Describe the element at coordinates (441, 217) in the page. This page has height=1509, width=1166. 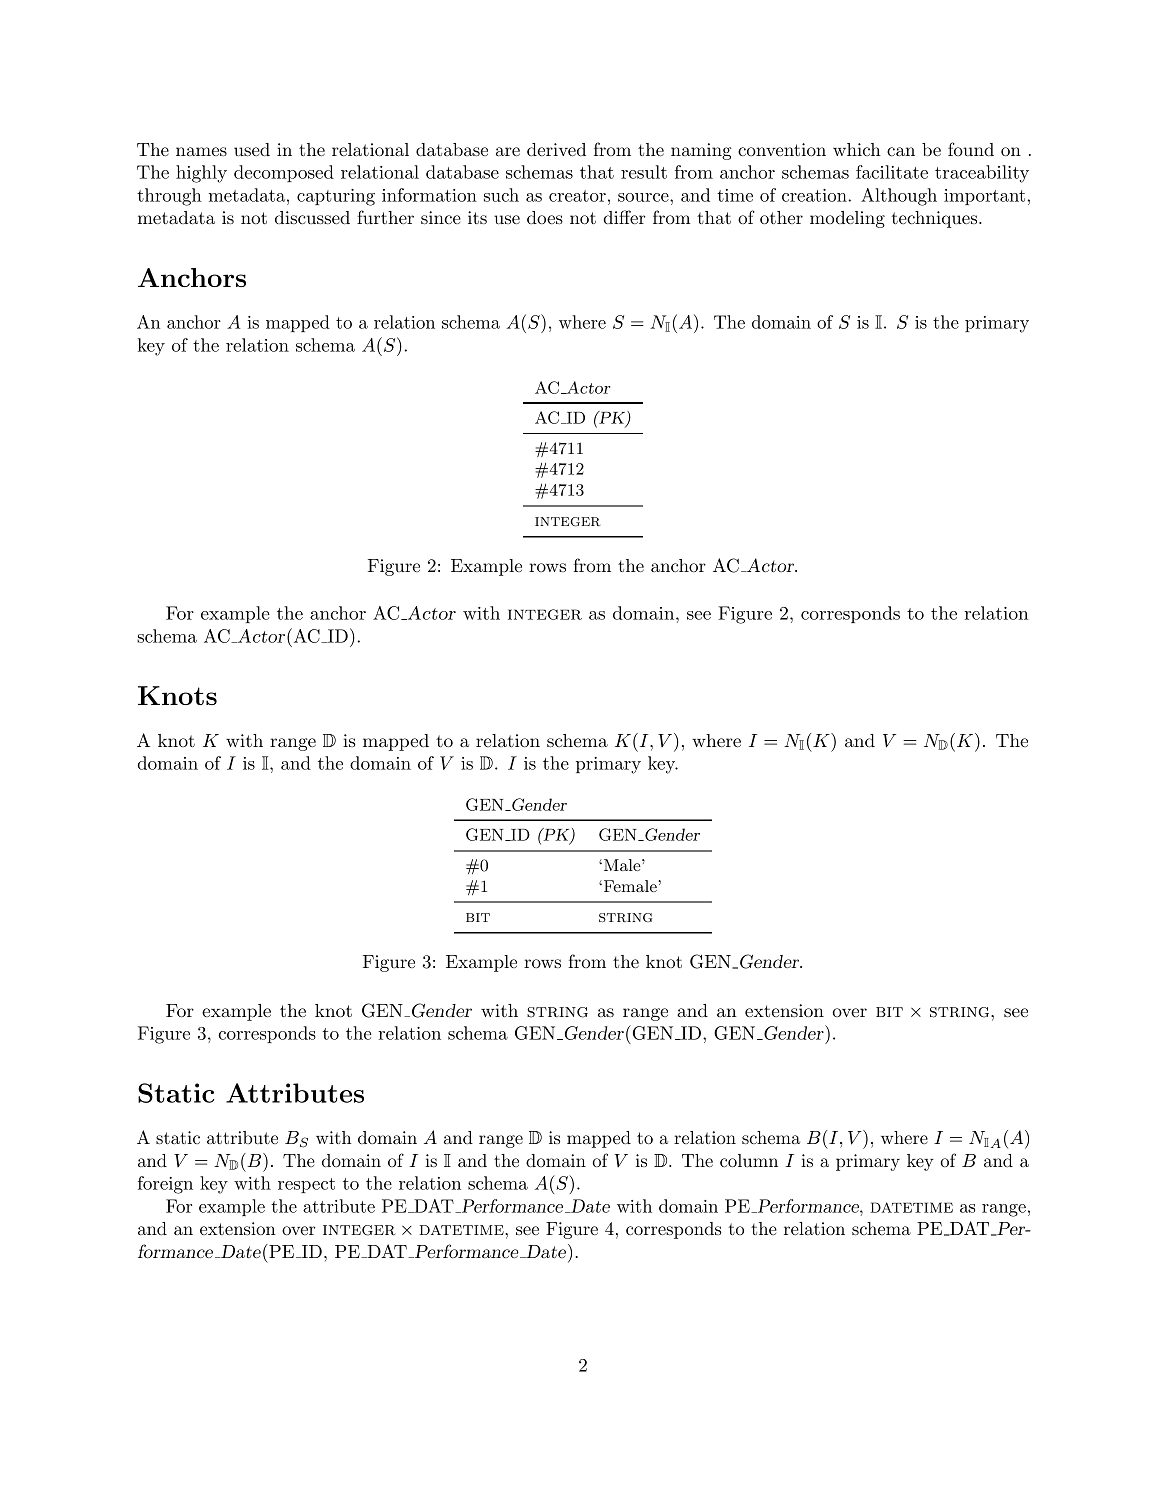
I see `since` at that location.
